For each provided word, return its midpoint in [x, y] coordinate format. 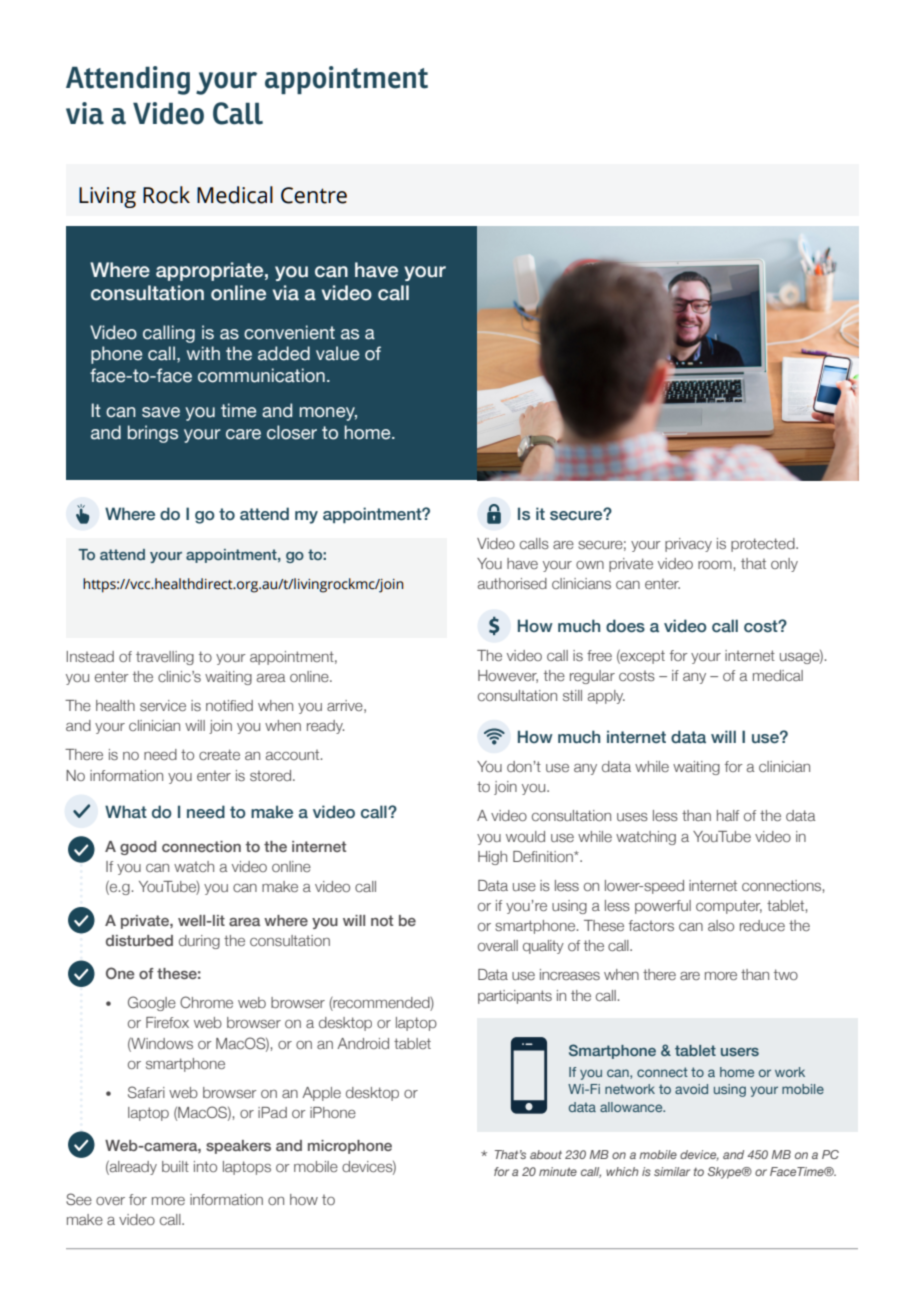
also [721, 925]
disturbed [139, 940]
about [546, 1154]
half [728, 815]
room [715, 565]
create [219, 754]
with [203, 353]
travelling [165, 658]
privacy [688, 545]
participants [515, 997]
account [294, 755]
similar [672, 1171]
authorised [512, 583]
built [175, 1166]
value [337, 353]
